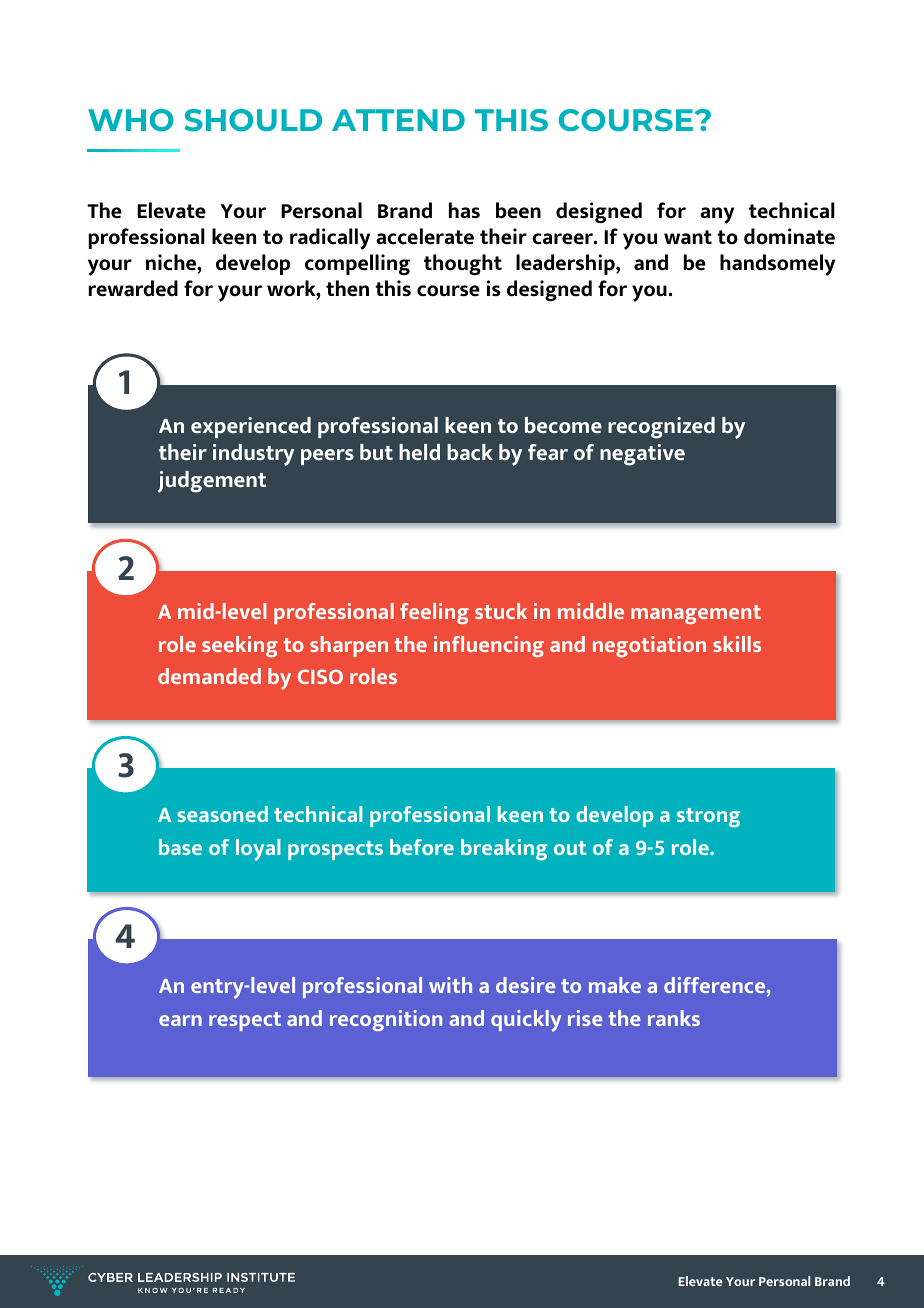 Image resolution: width=924 pixels, height=1308 pixels. What do you see at coordinates (661, 428) in the page?
I see `recognized` at bounding box center [661, 428].
